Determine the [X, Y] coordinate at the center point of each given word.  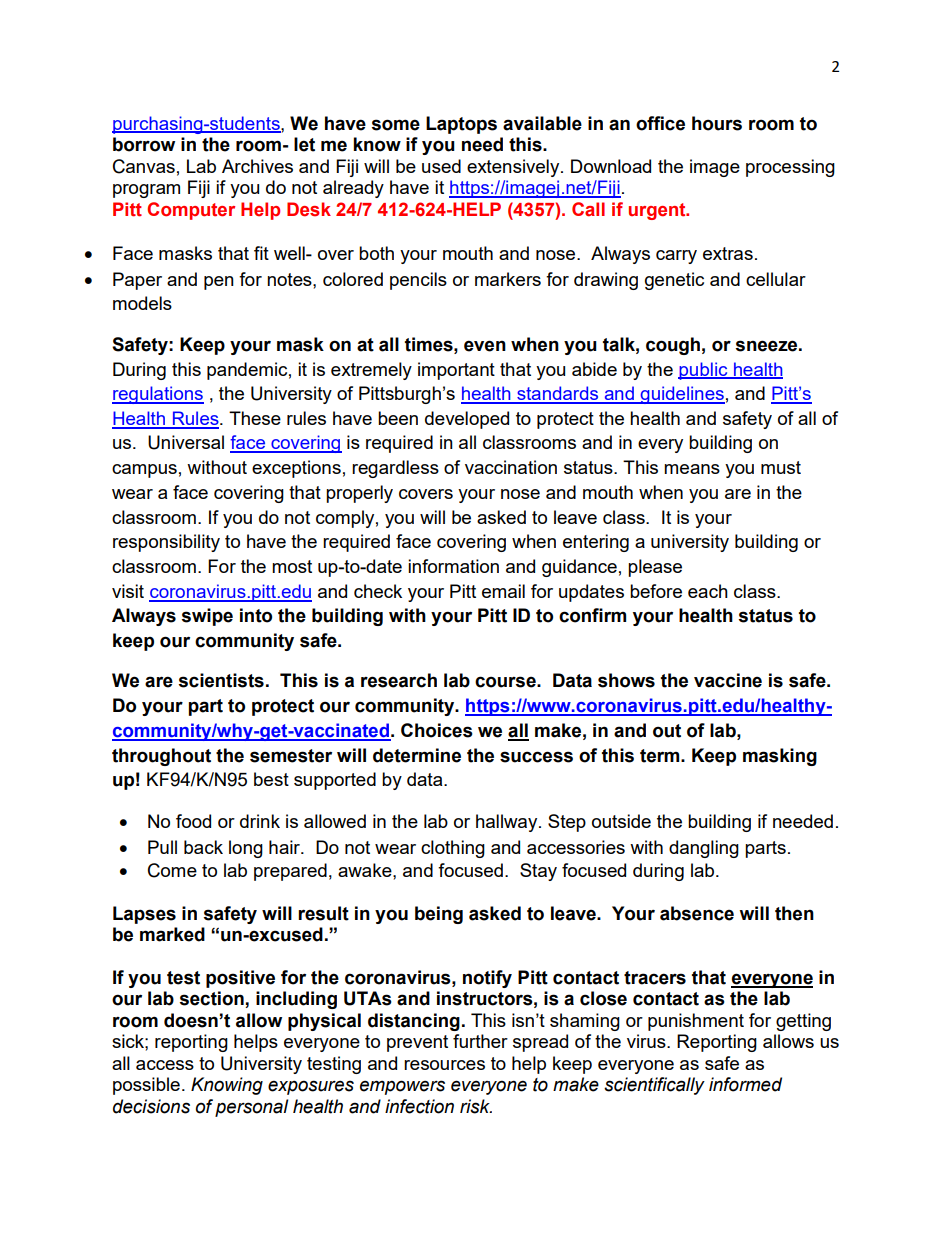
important [456, 371]
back [203, 847]
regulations [158, 395]
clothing [453, 849]
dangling [704, 849]
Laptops [461, 125]
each [708, 591]
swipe [207, 617]
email [503, 591]
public [704, 371]
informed [745, 1084]
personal [252, 1108]
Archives [257, 166]
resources [444, 1065]
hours [717, 123]
